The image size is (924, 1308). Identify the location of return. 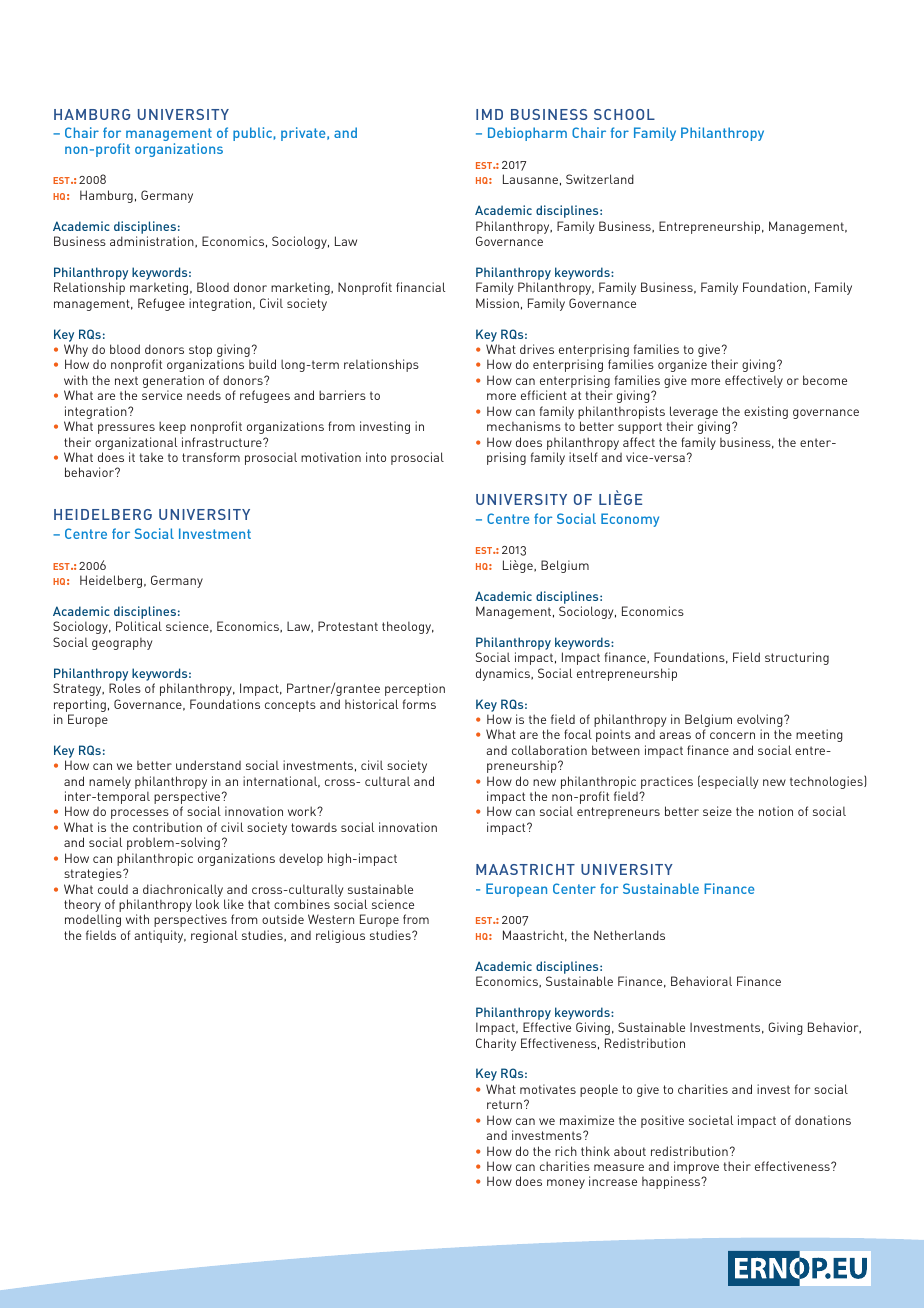
(504, 1104).
